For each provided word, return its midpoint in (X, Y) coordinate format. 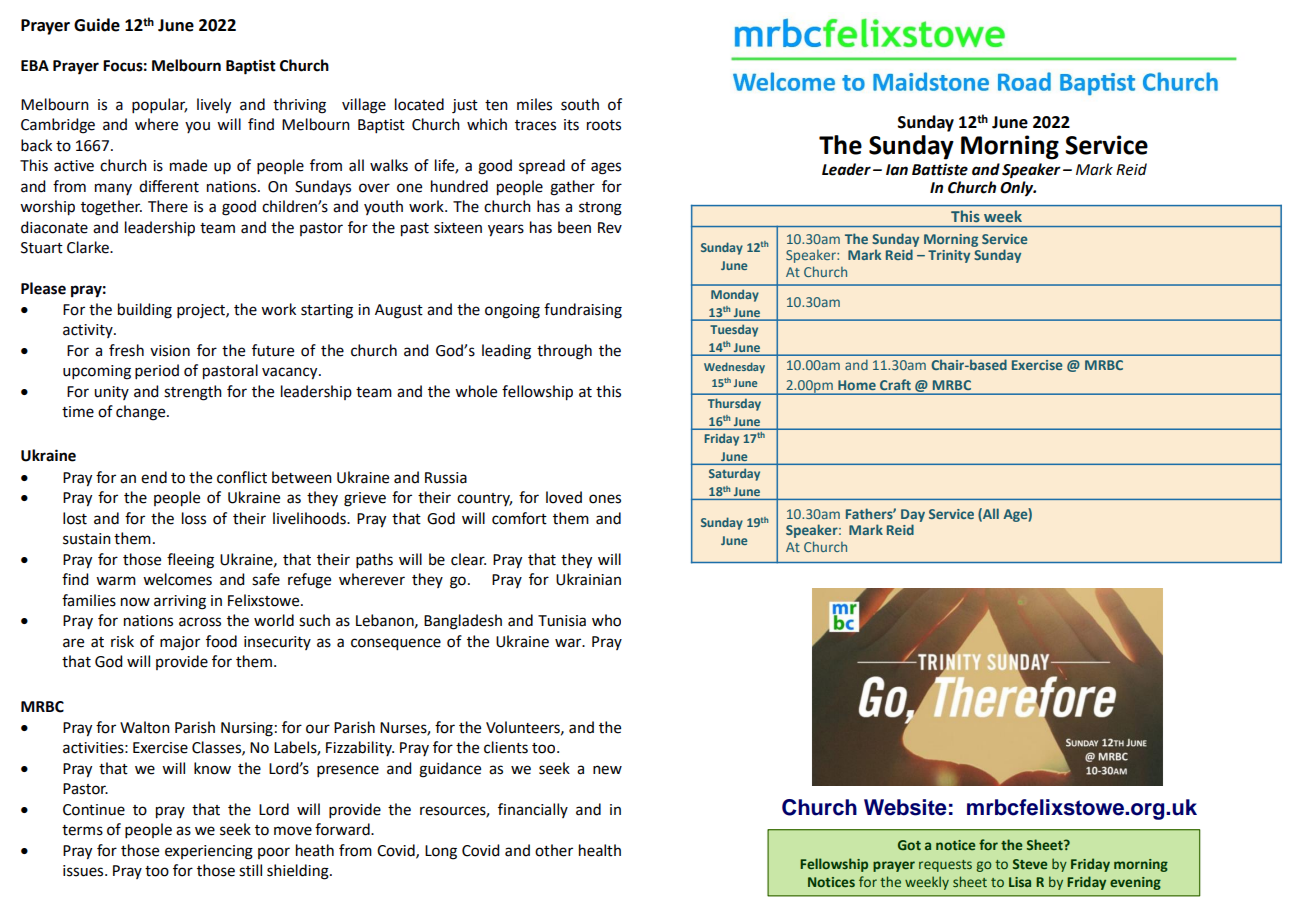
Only (1018, 189)
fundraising (583, 311)
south (580, 104)
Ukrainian (588, 579)
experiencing (209, 852)
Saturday (734, 475)
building (145, 311)
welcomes (177, 579)
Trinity (949, 256)
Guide (97, 25)
